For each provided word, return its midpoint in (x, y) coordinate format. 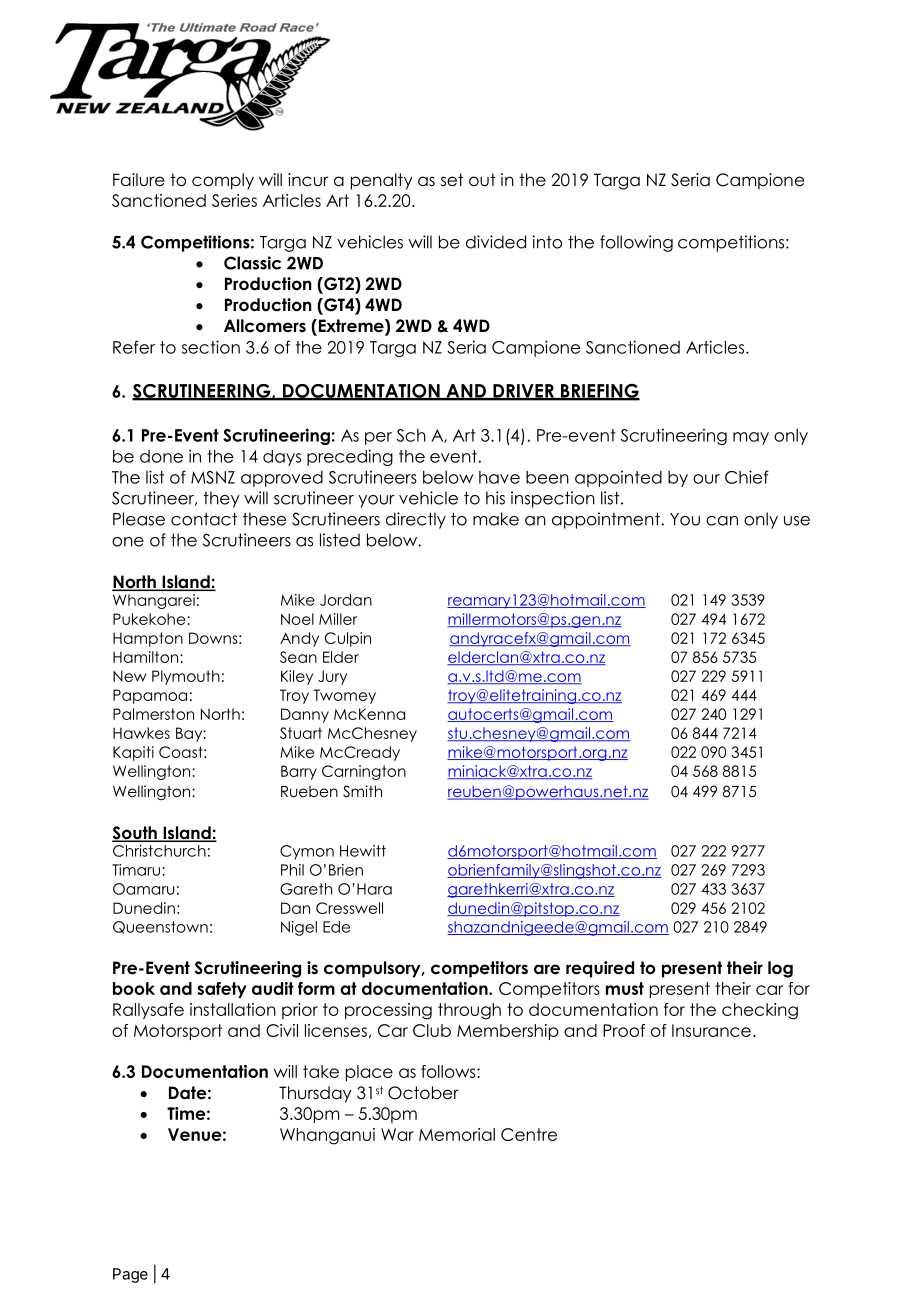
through (469, 1011)
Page (130, 1275)
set (452, 180)
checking (760, 1011)
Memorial (457, 1134)
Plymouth (186, 677)
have (499, 477)
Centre (529, 1134)
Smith (362, 791)
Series (234, 200)
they (221, 499)
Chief (747, 477)
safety (221, 990)
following (636, 243)
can (722, 521)
